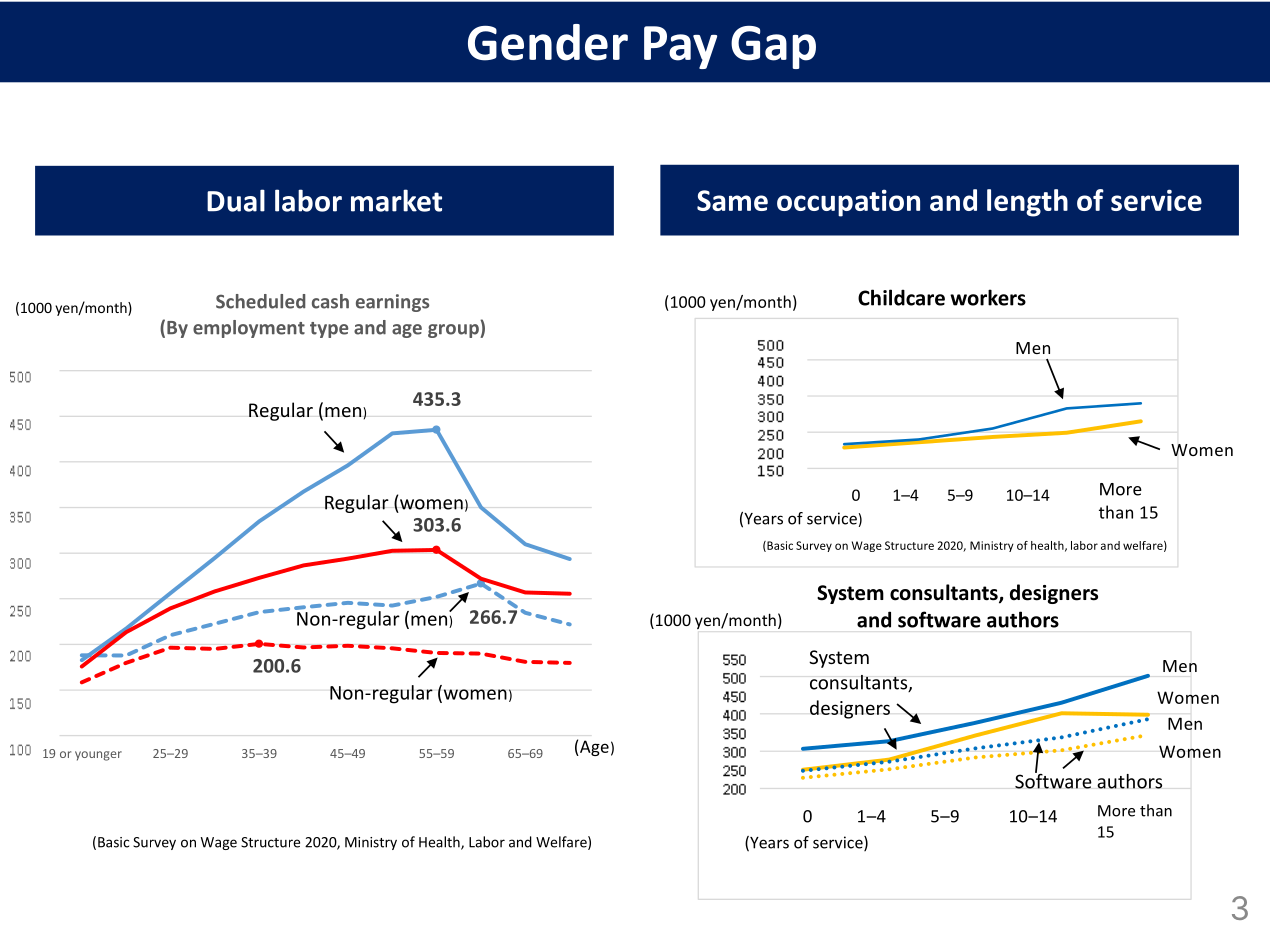  I want to click on Gap, so click(773, 47).
